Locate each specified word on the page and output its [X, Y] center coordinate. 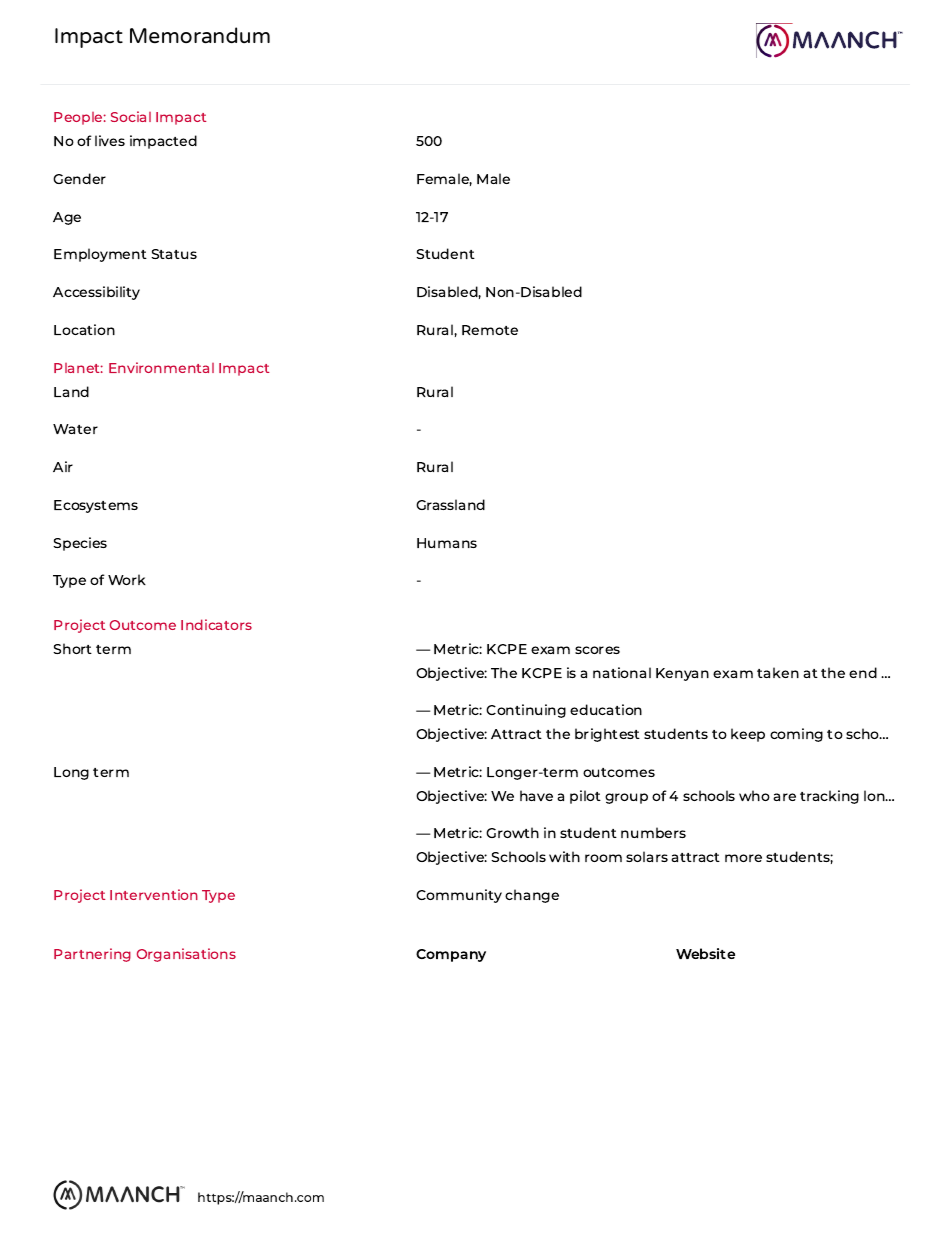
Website [705, 953]
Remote [490, 330]
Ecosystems [96, 506]
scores [597, 650]
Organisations [186, 955]
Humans [447, 543]
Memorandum [200, 35]
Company [451, 955]
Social [131, 116]
